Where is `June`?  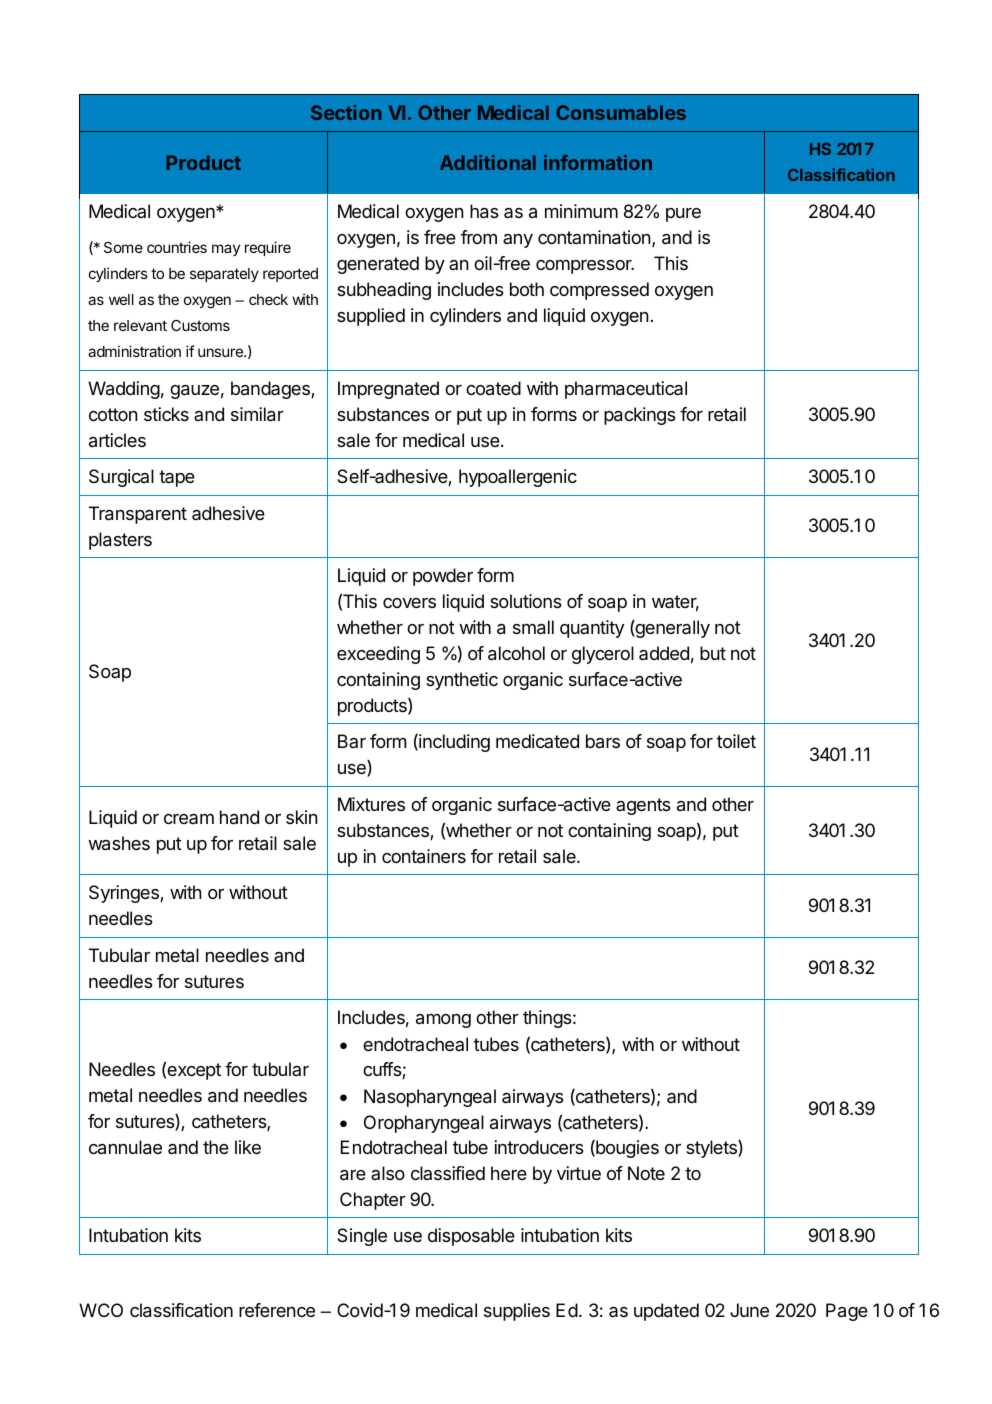 June is located at coordinates (749, 1310).
